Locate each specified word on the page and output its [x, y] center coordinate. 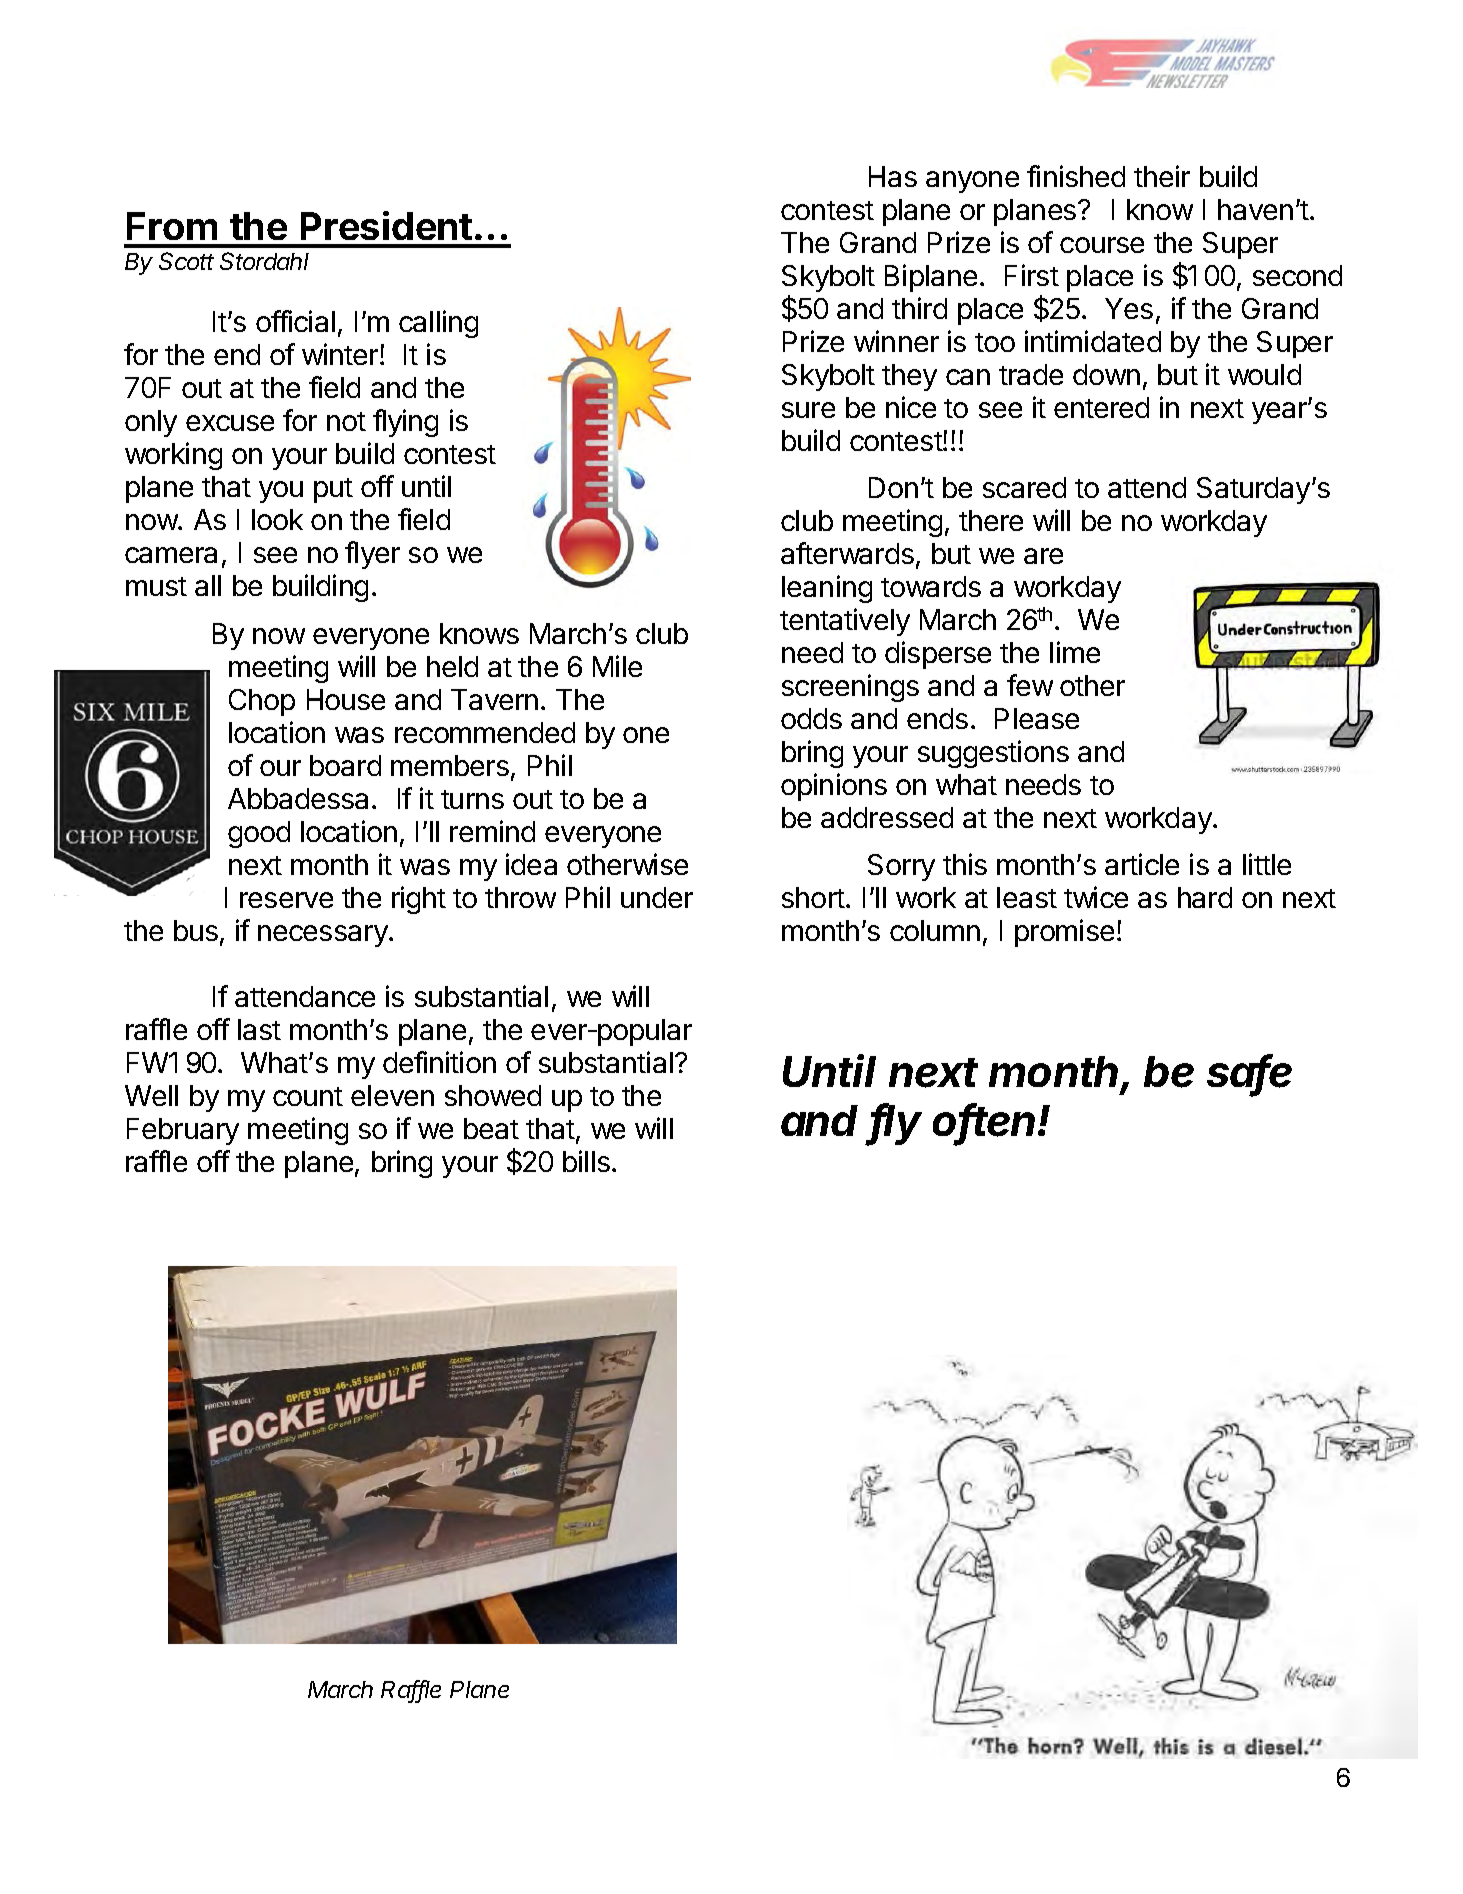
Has [893, 176]
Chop [262, 702]
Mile [617, 666]
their [1162, 176]
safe [1249, 1072]
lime [1075, 652]
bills [586, 1161]
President [386, 225]
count [308, 1096]
